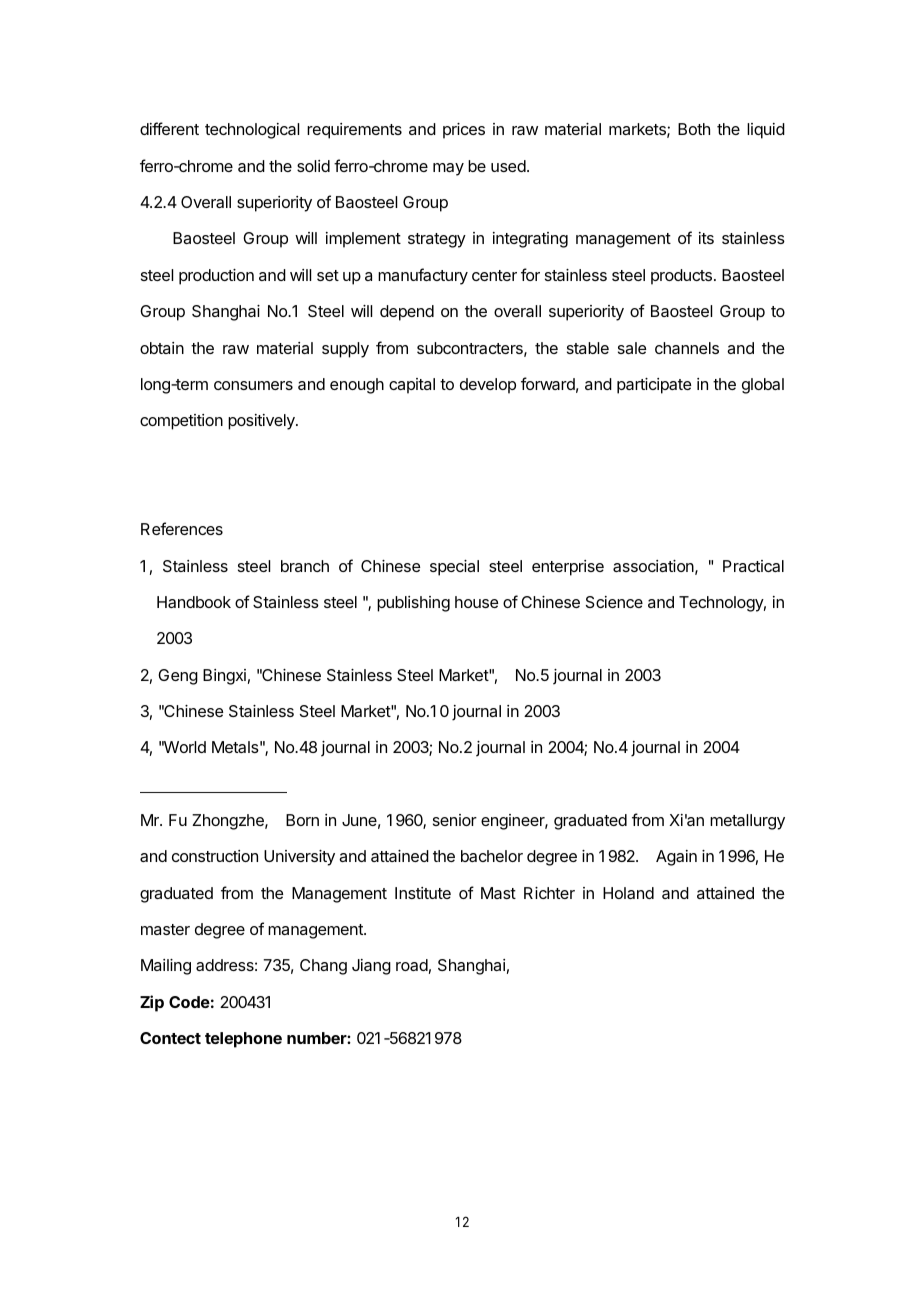 The height and width of the screenshot is (1308, 924). Describe the element at coordinates (215, 856) in the screenshot. I see `construction` at that location.
